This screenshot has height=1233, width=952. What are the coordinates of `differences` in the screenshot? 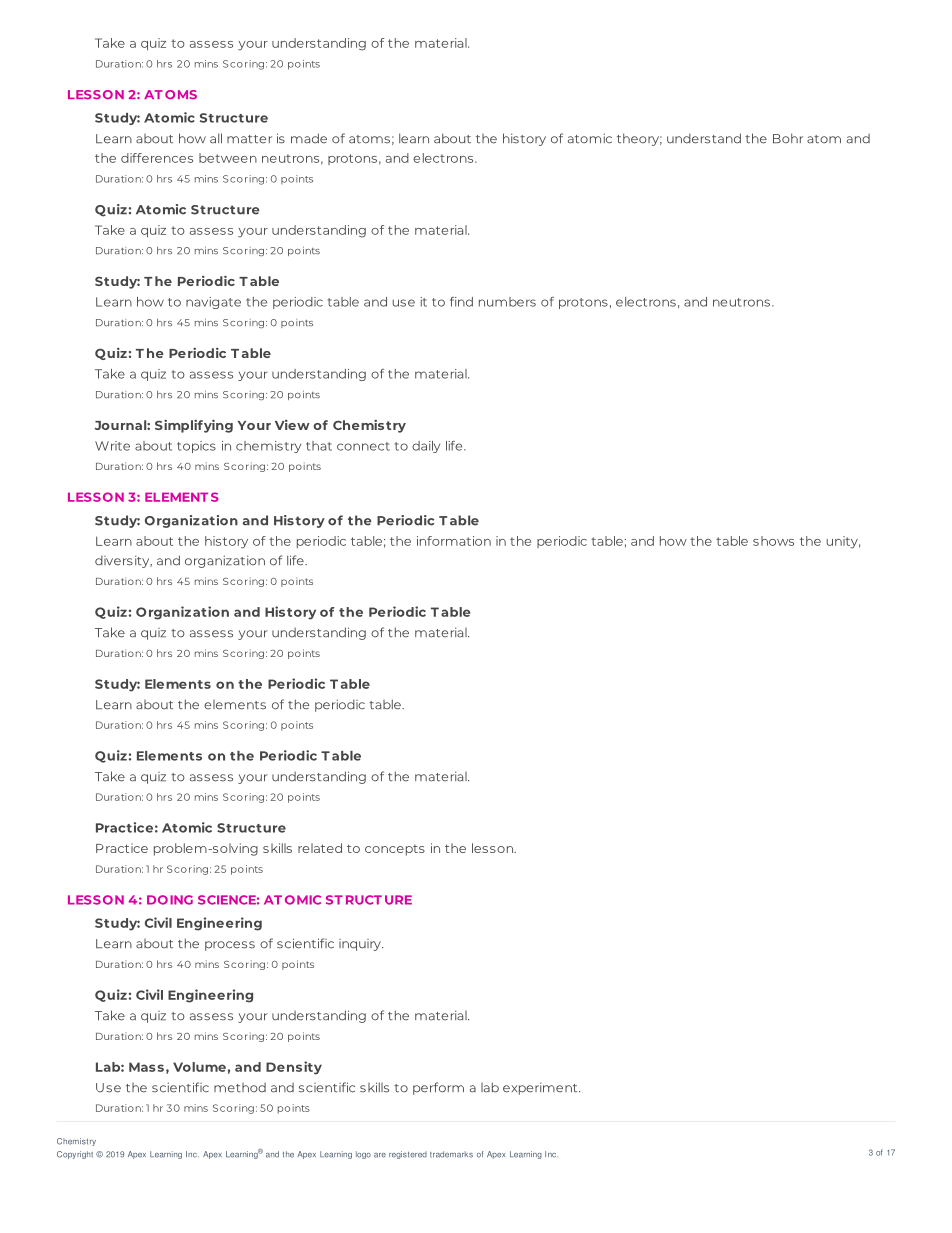 It's located at (157, 158).
